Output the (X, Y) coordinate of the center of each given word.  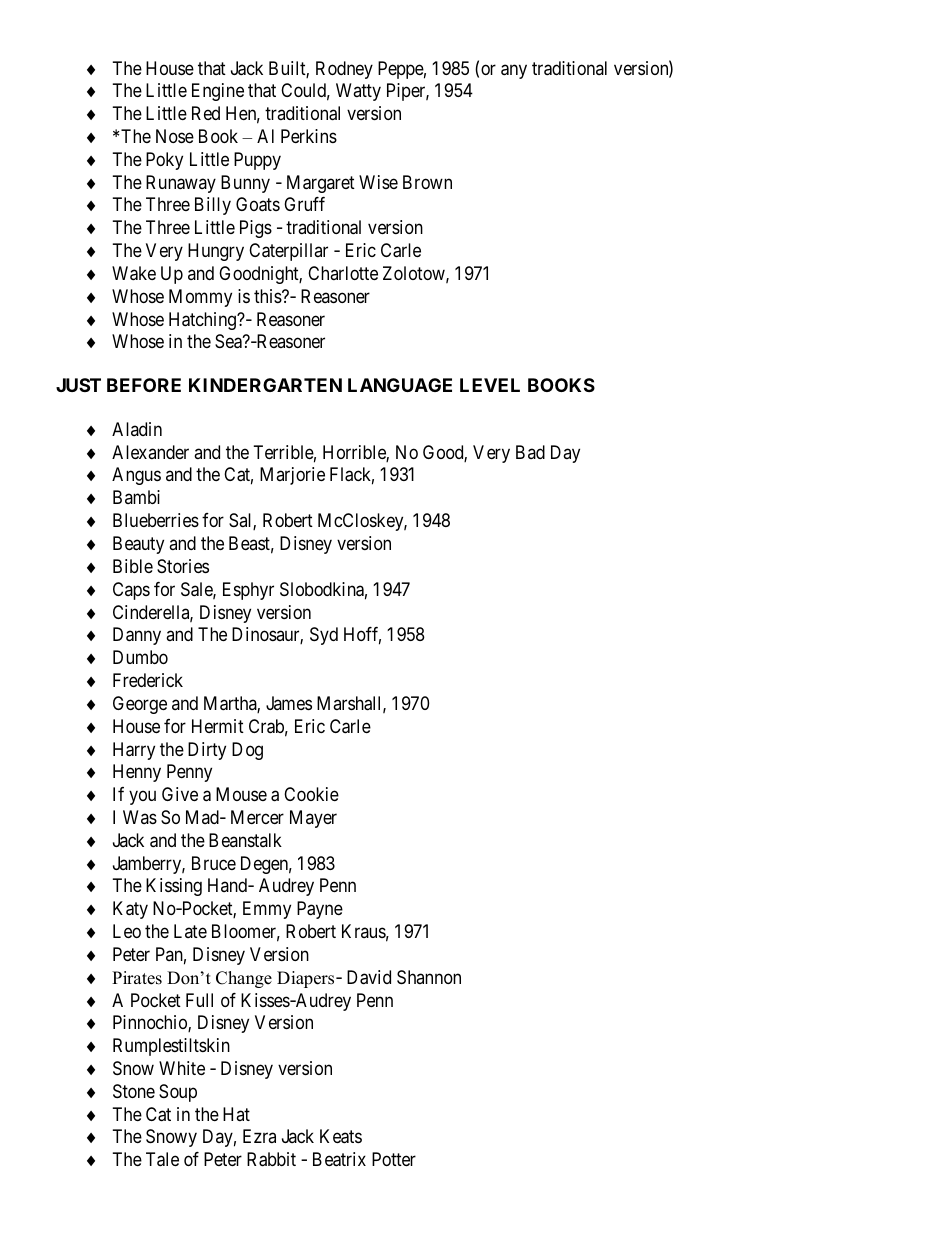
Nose (175, 136)
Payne (320, 910)
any (514, 71)
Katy (130, 910)
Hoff (362, 635)
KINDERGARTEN (265, 385)
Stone (134, 1091)
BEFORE (144, 385)
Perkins (309, 136)
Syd (324, 636)
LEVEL (490, 385)
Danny (137, 636)
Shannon (429, 977)
